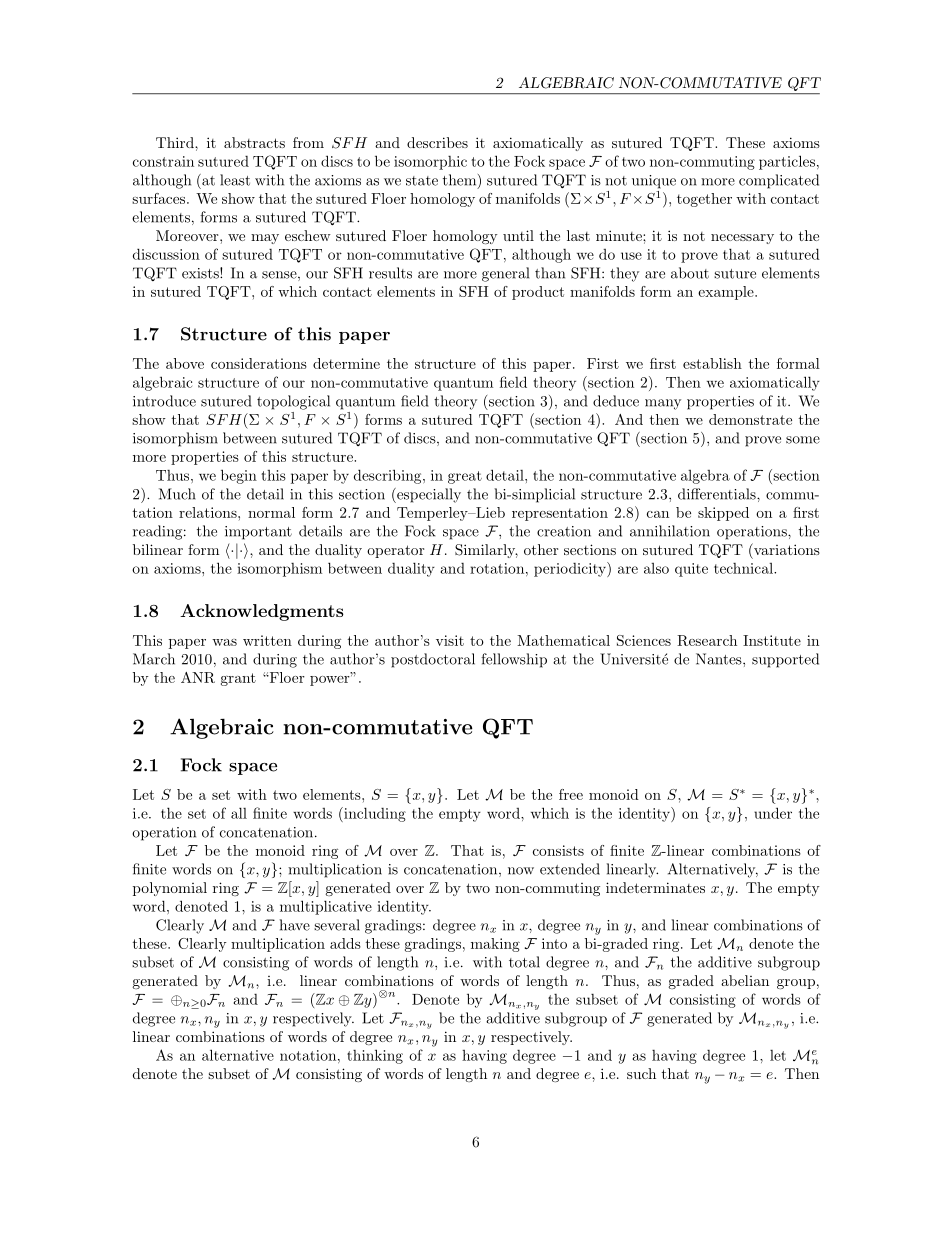 This screenshot has height=1233, width=952. What do you see at coordinates (235, 180) in the screenshot?
I see `least` at bounding box center [235, 180].
